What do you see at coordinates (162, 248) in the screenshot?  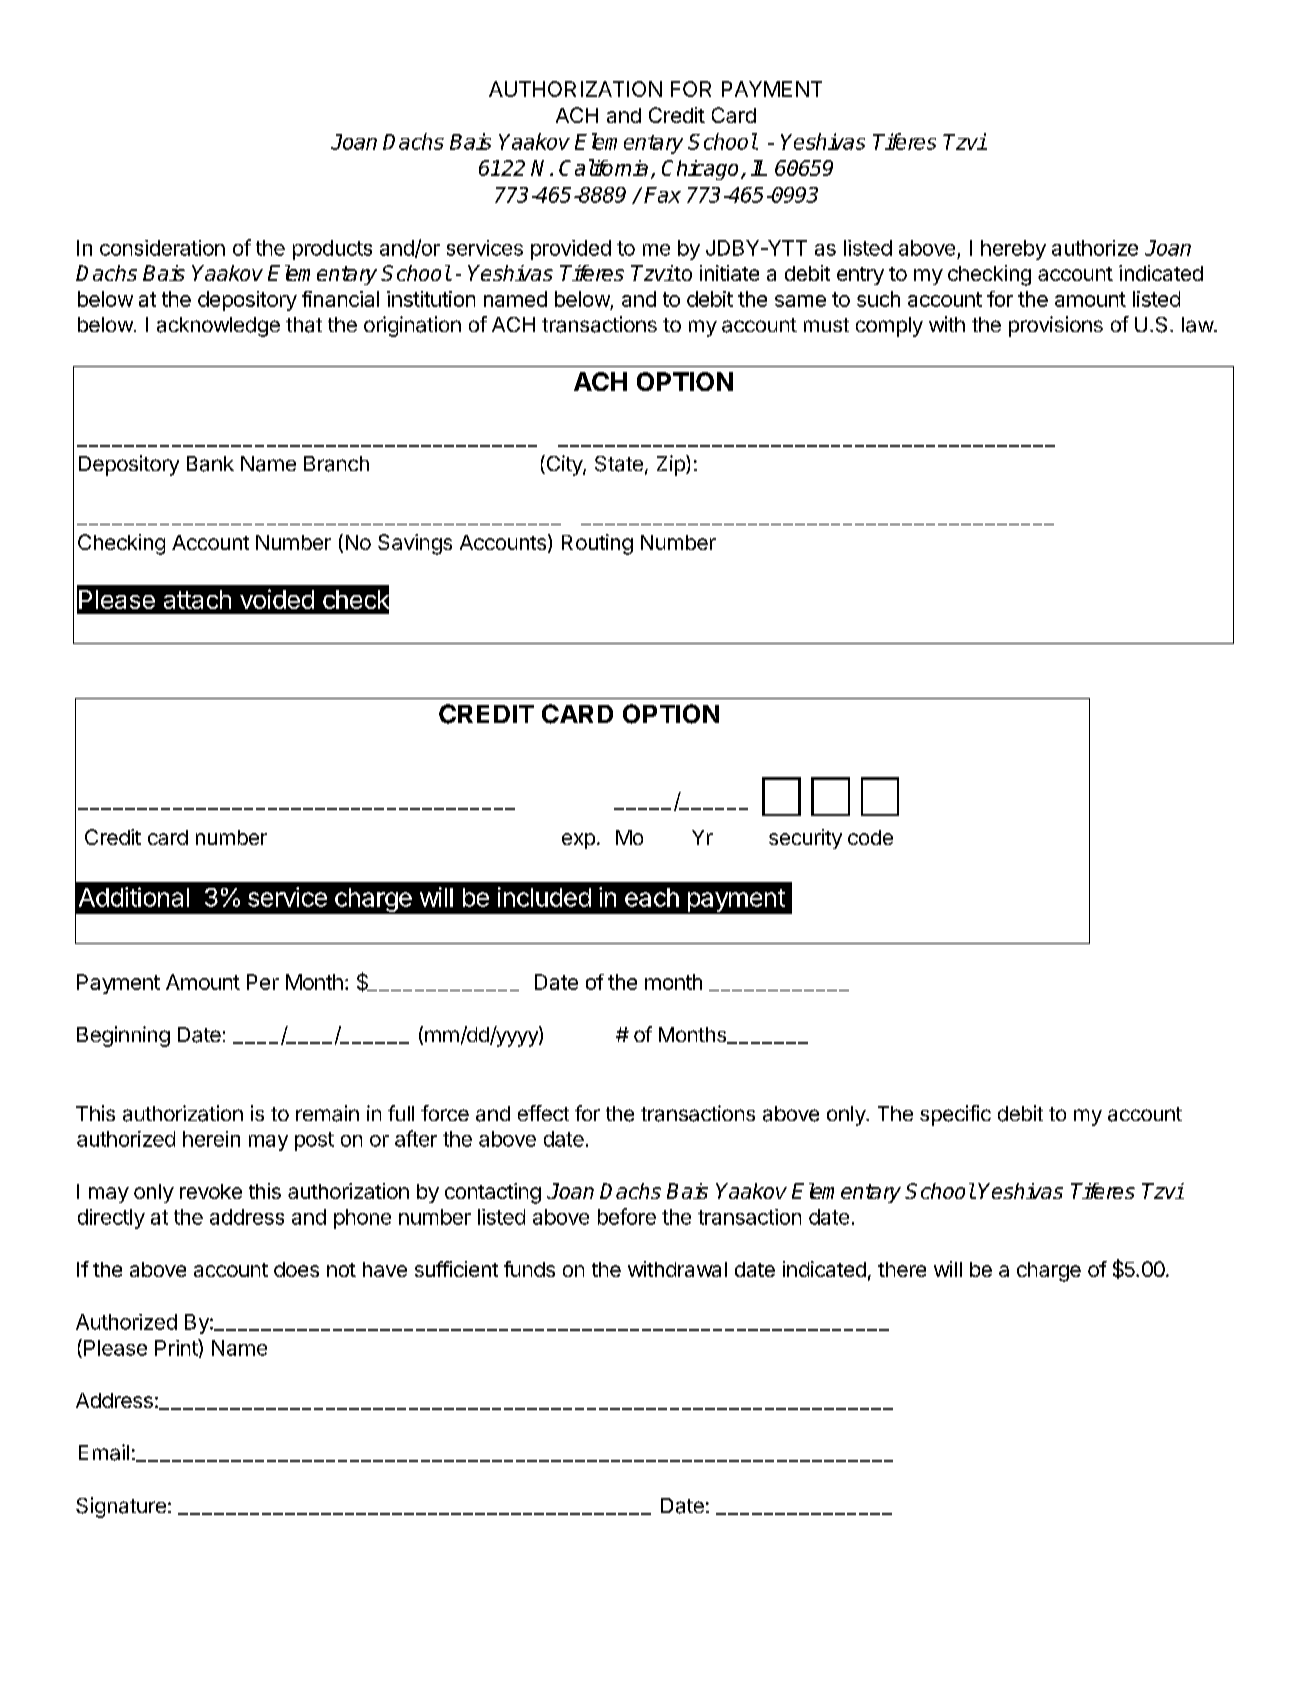 I see `consideration` at bounding box center [162, 248].
